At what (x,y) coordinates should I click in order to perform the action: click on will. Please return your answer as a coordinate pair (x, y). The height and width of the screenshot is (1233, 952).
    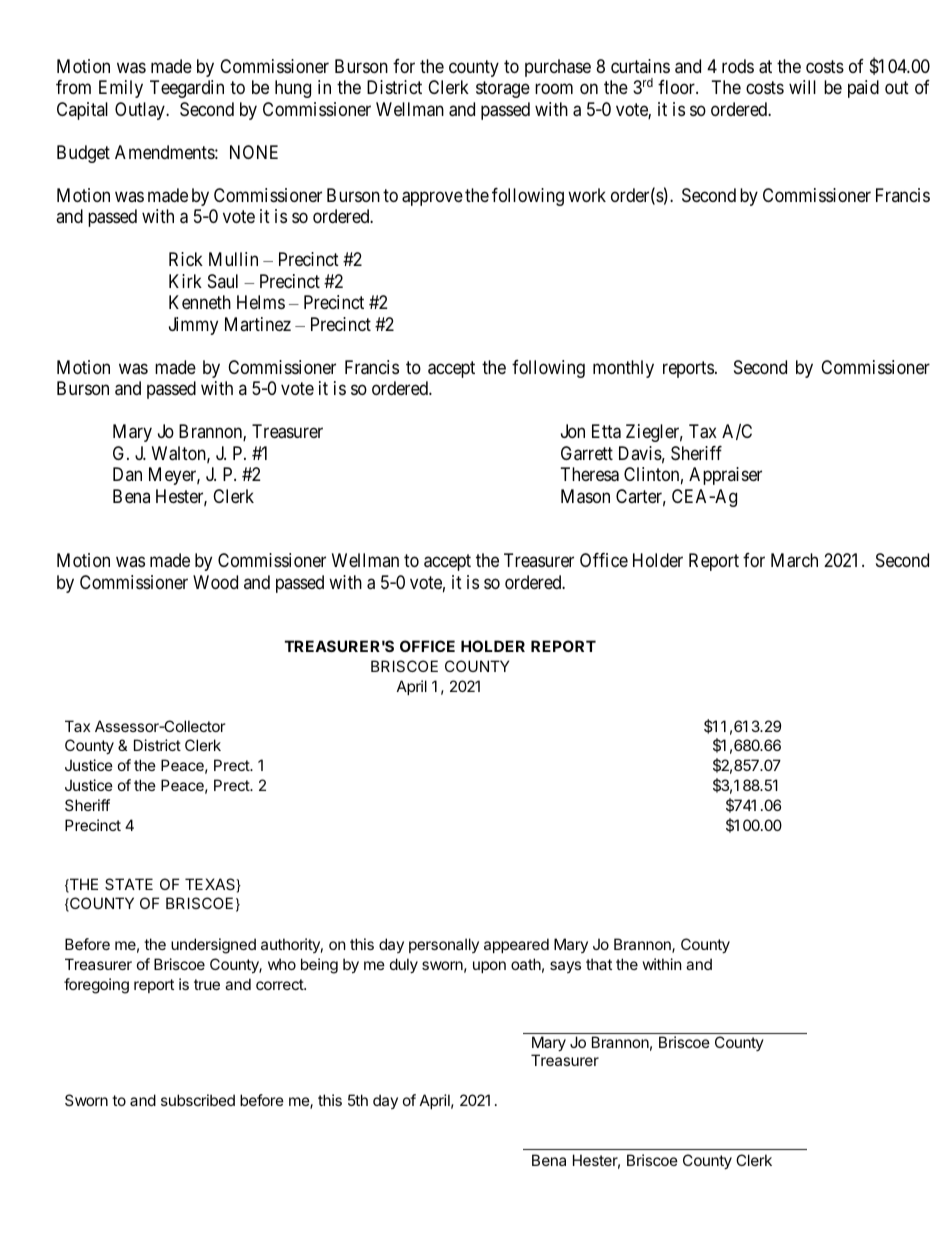
    Looking at the image, I should click on (802, 87).
